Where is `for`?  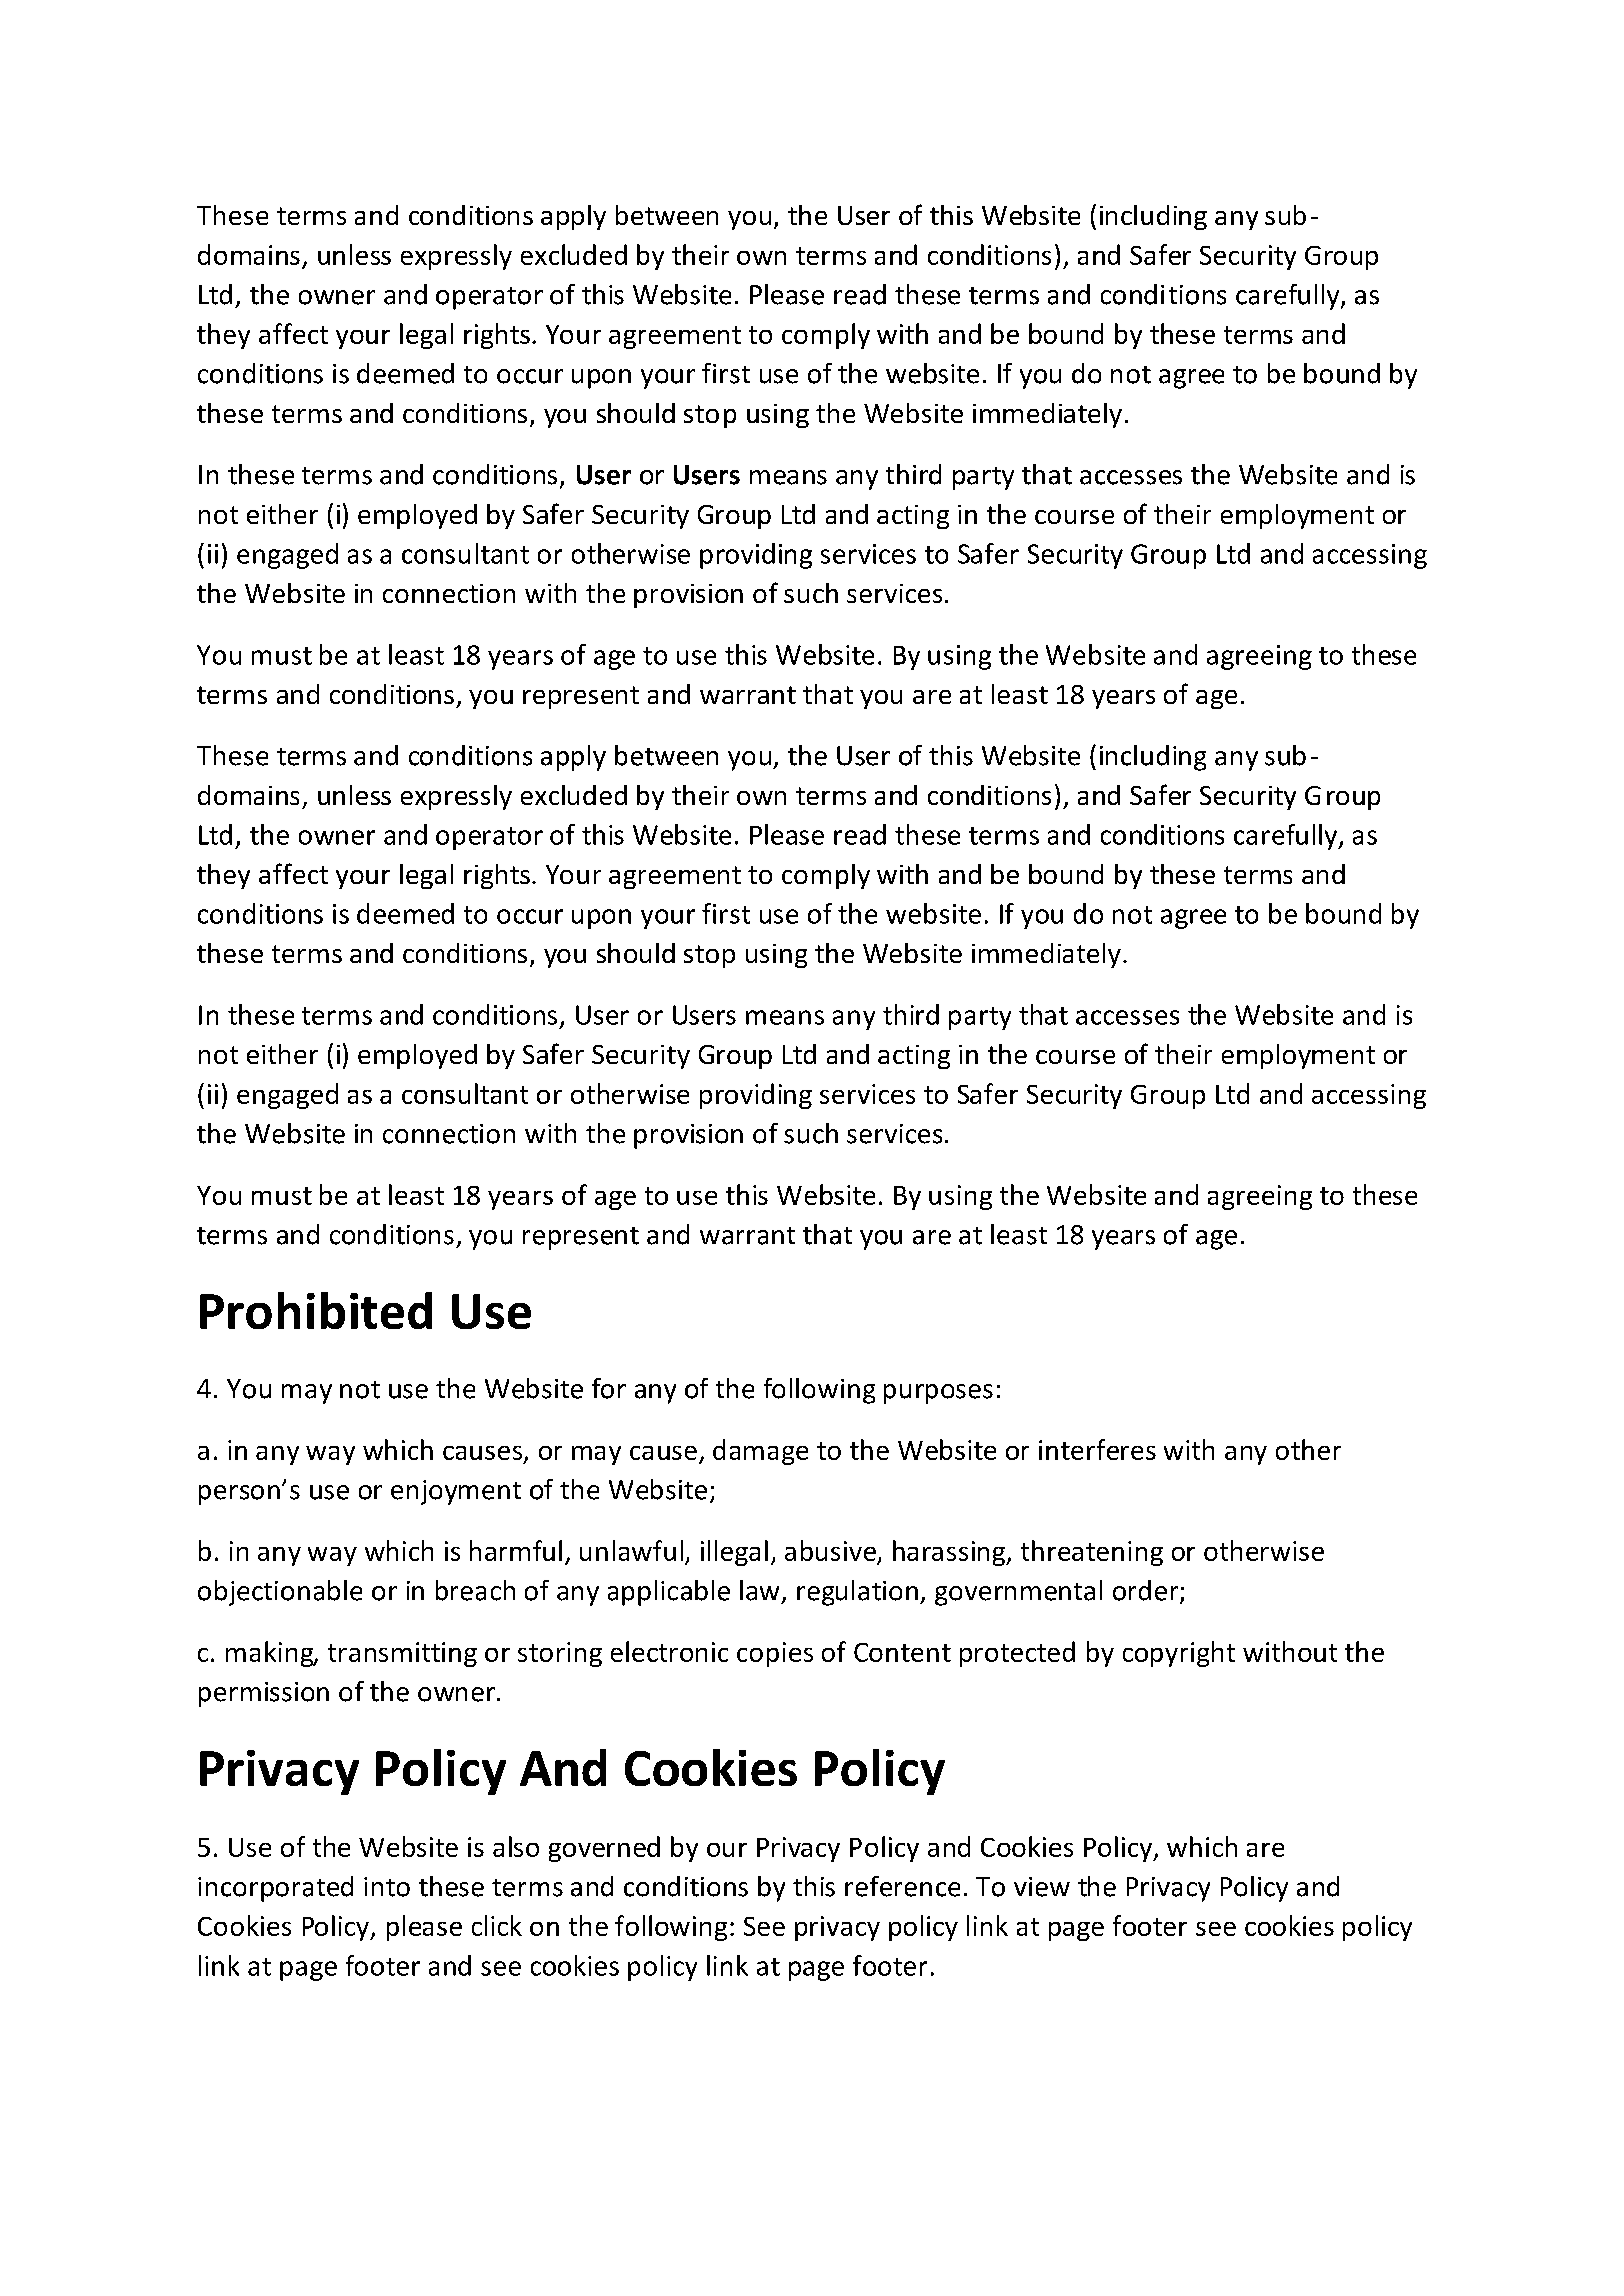
for is located at coordinates (609, 1388).
